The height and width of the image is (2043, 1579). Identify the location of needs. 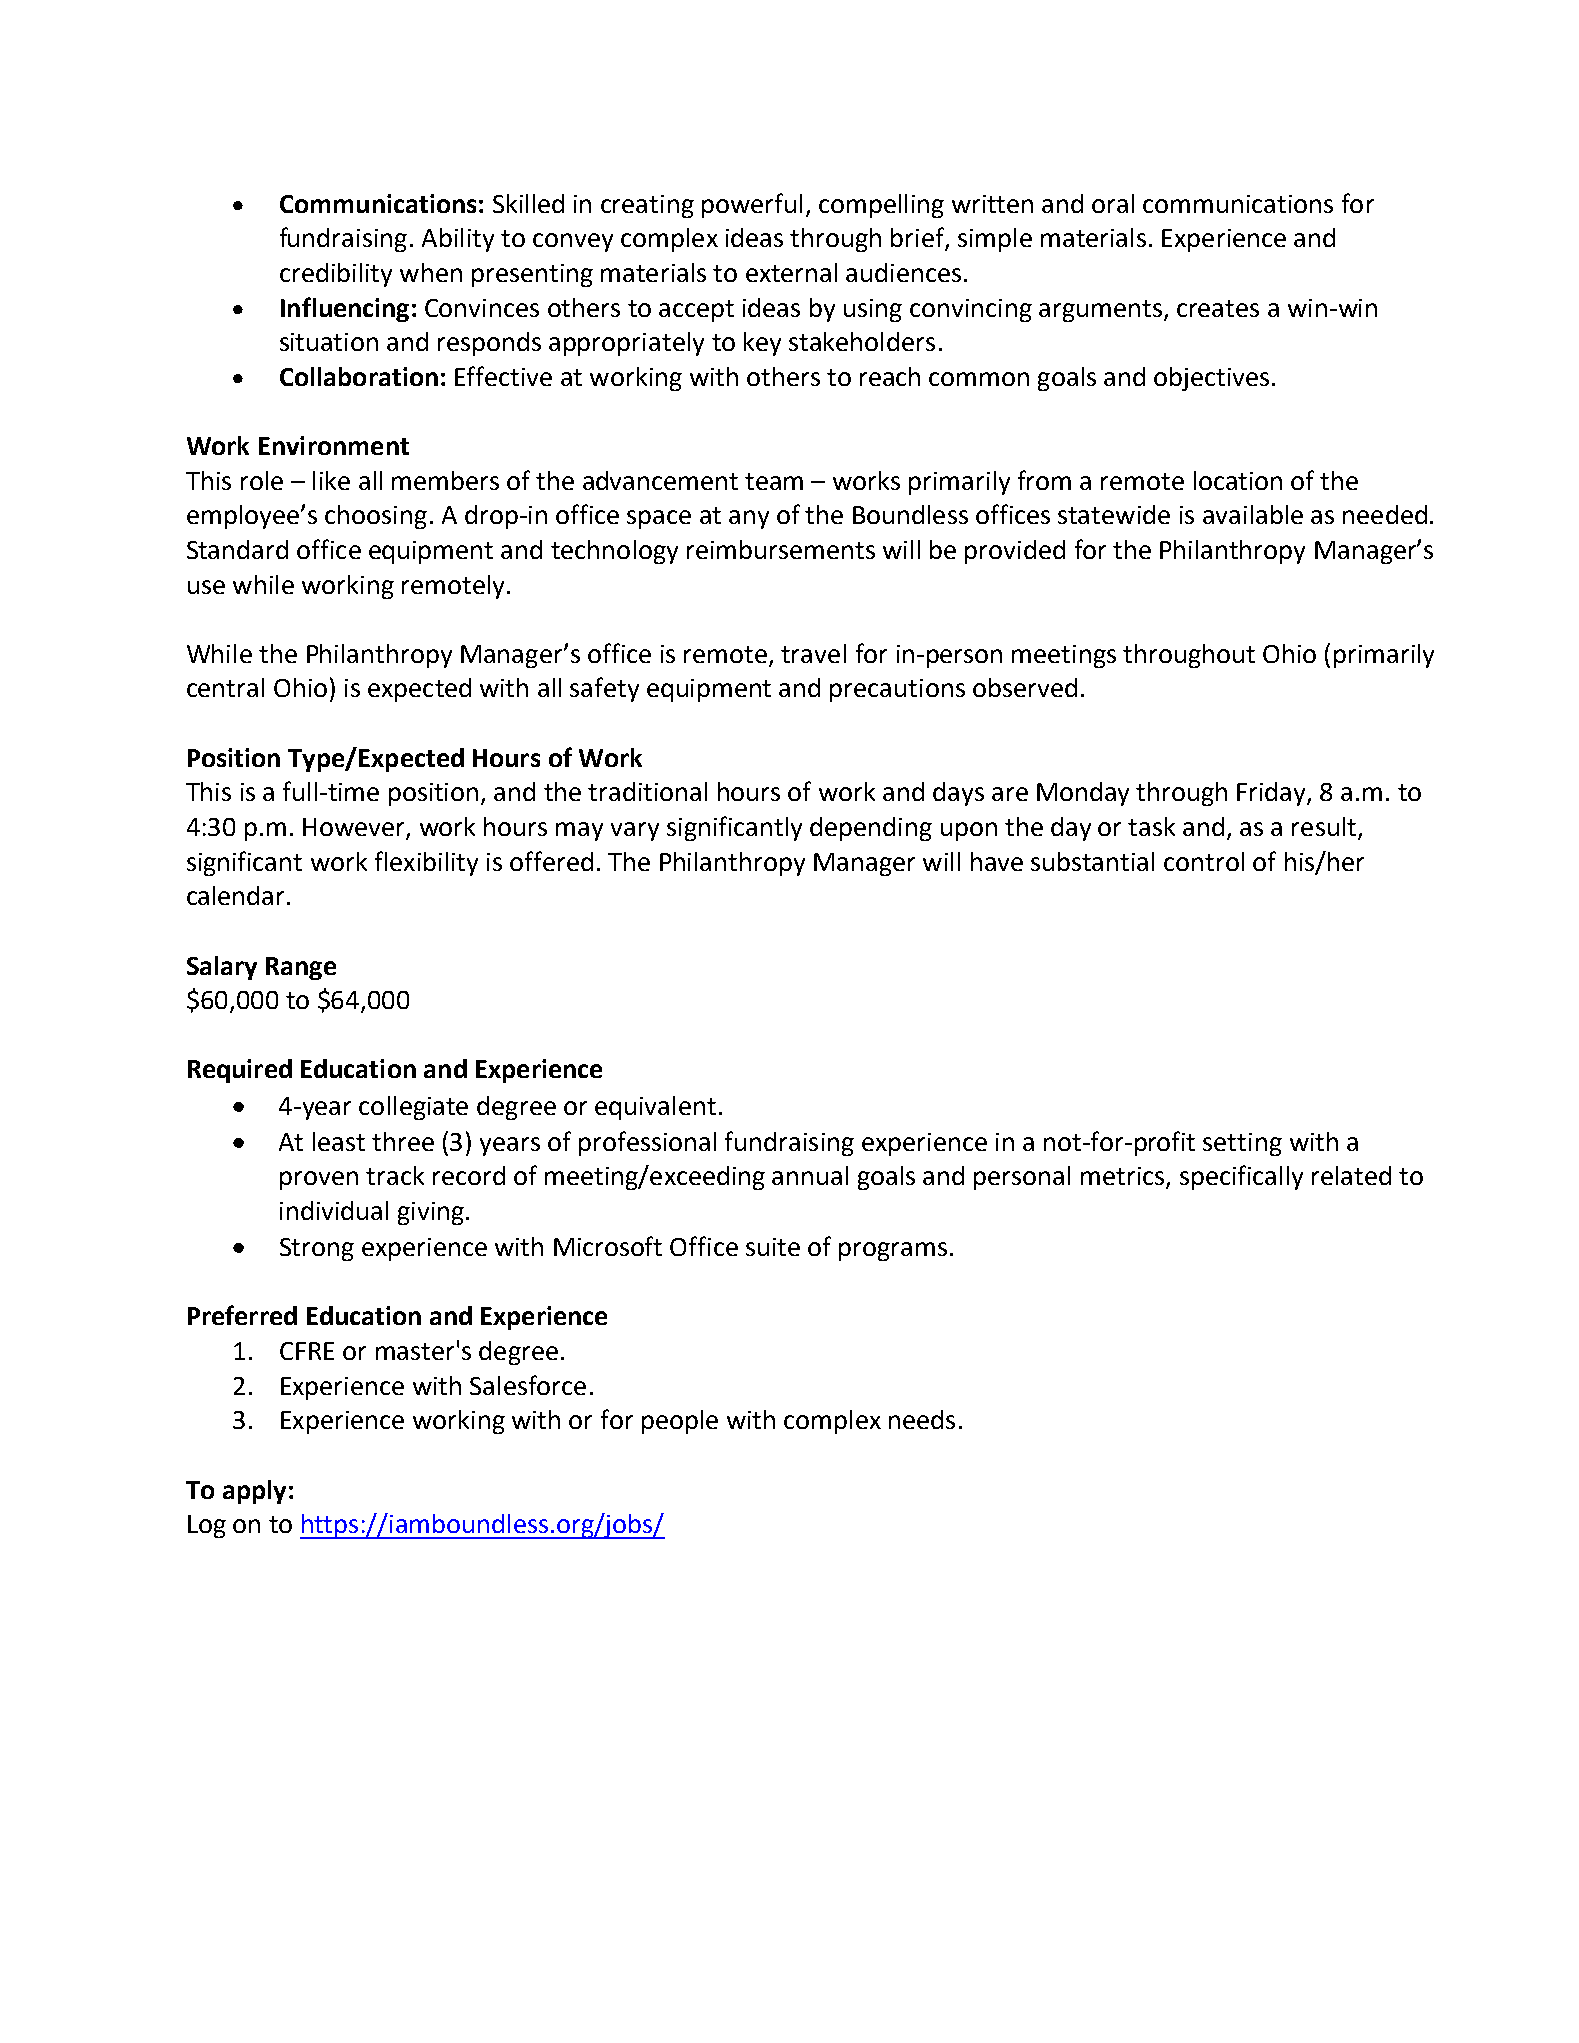
(922, 1419).
